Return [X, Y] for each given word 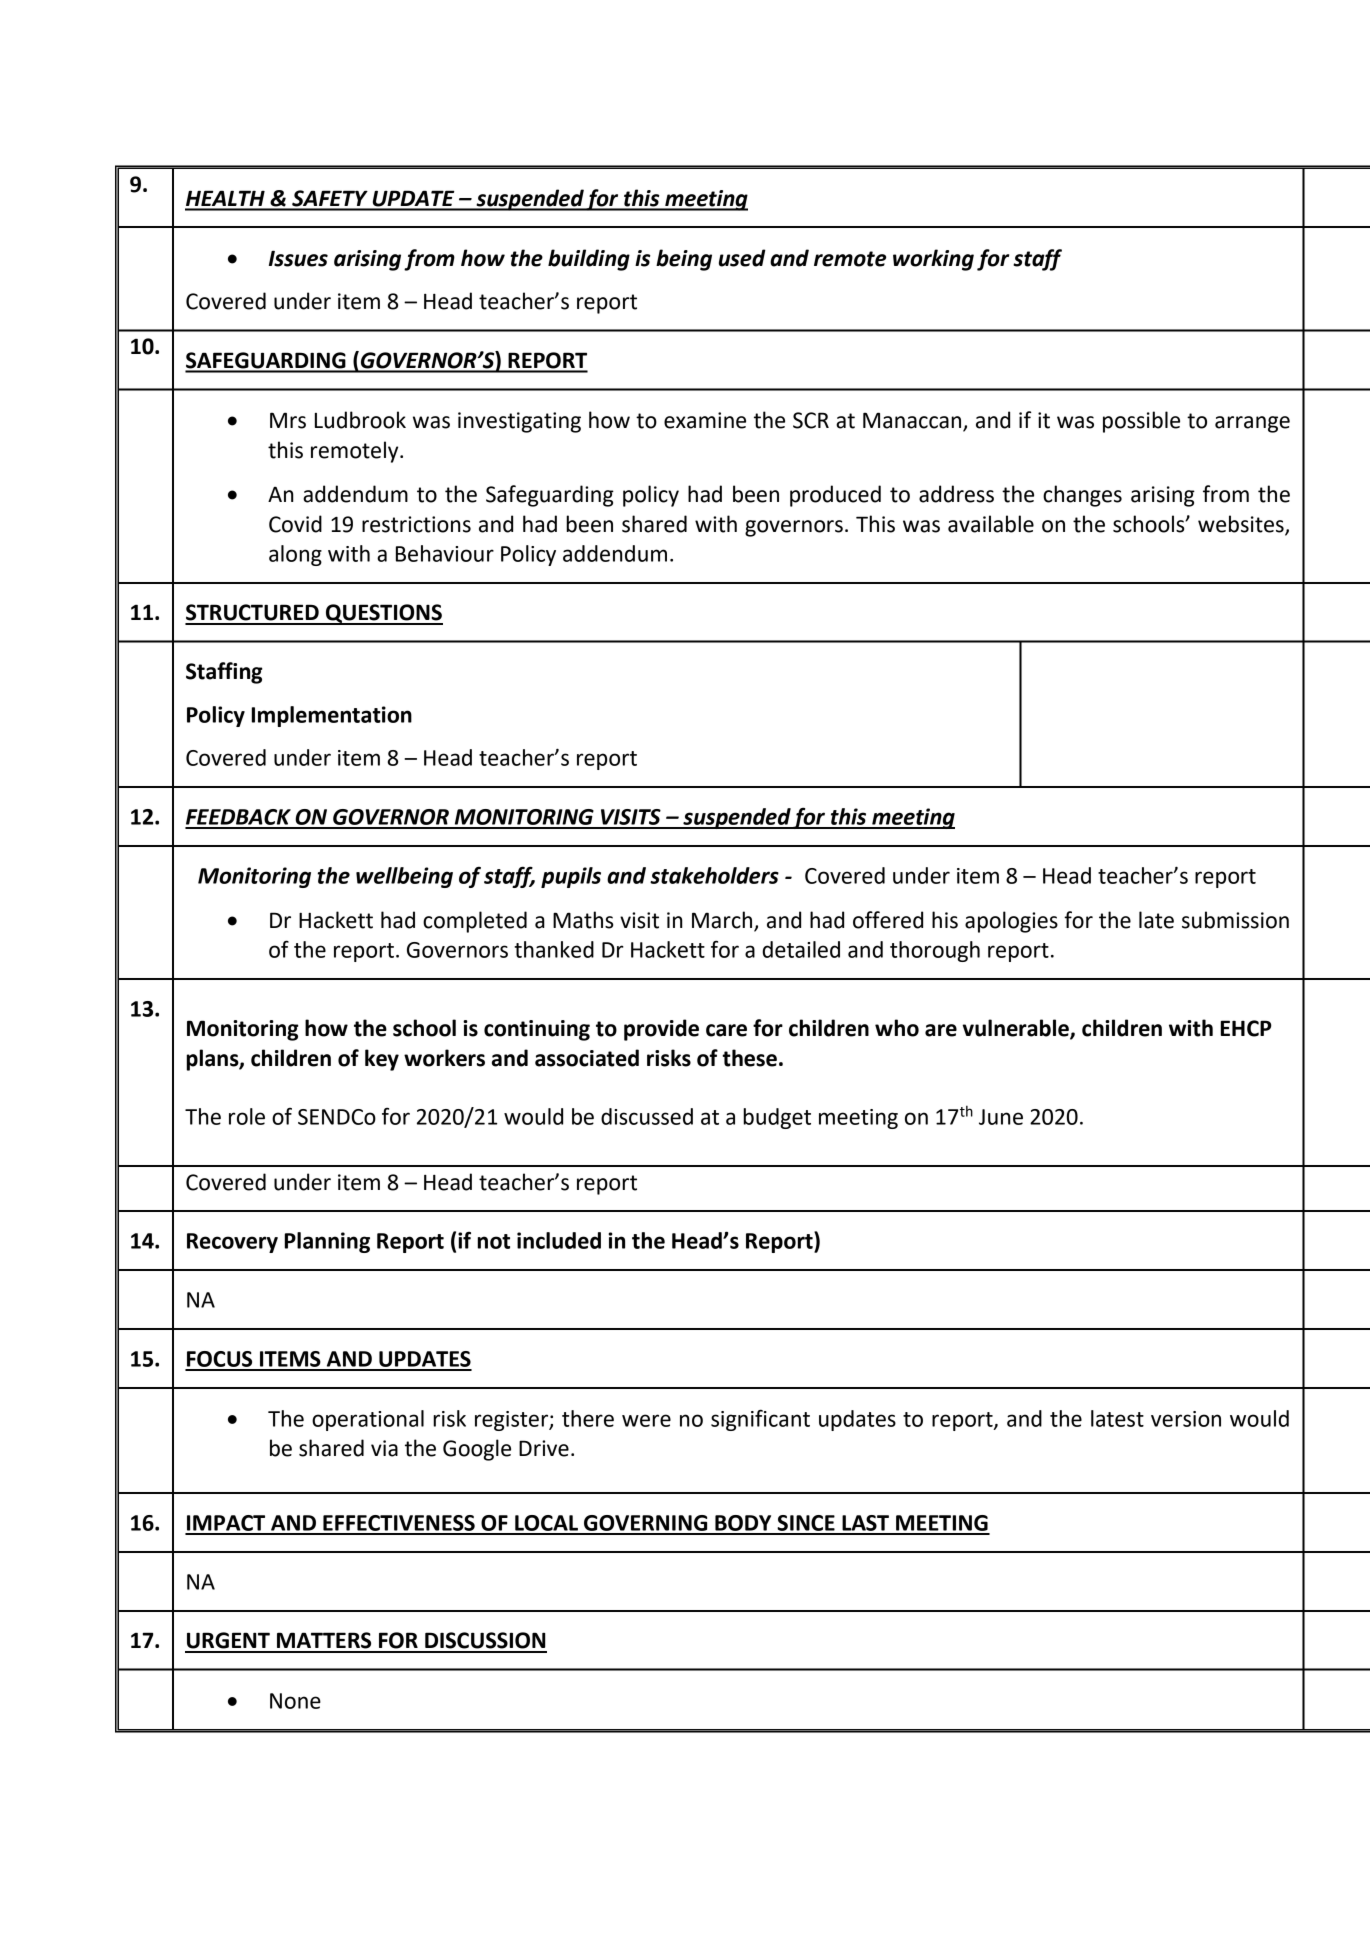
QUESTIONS [383, 614]
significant [760, 1420]
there [588, 1418]
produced [835, 496]
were [646, 1420]
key [382, 1060]
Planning [327, 1242]
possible [1141, 422]
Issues [298, 258]
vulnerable [1016, 1029]
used [742, 258]
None [295, 1701]
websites [1242, 524]
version [1186, 1419]
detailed [801, 949]
